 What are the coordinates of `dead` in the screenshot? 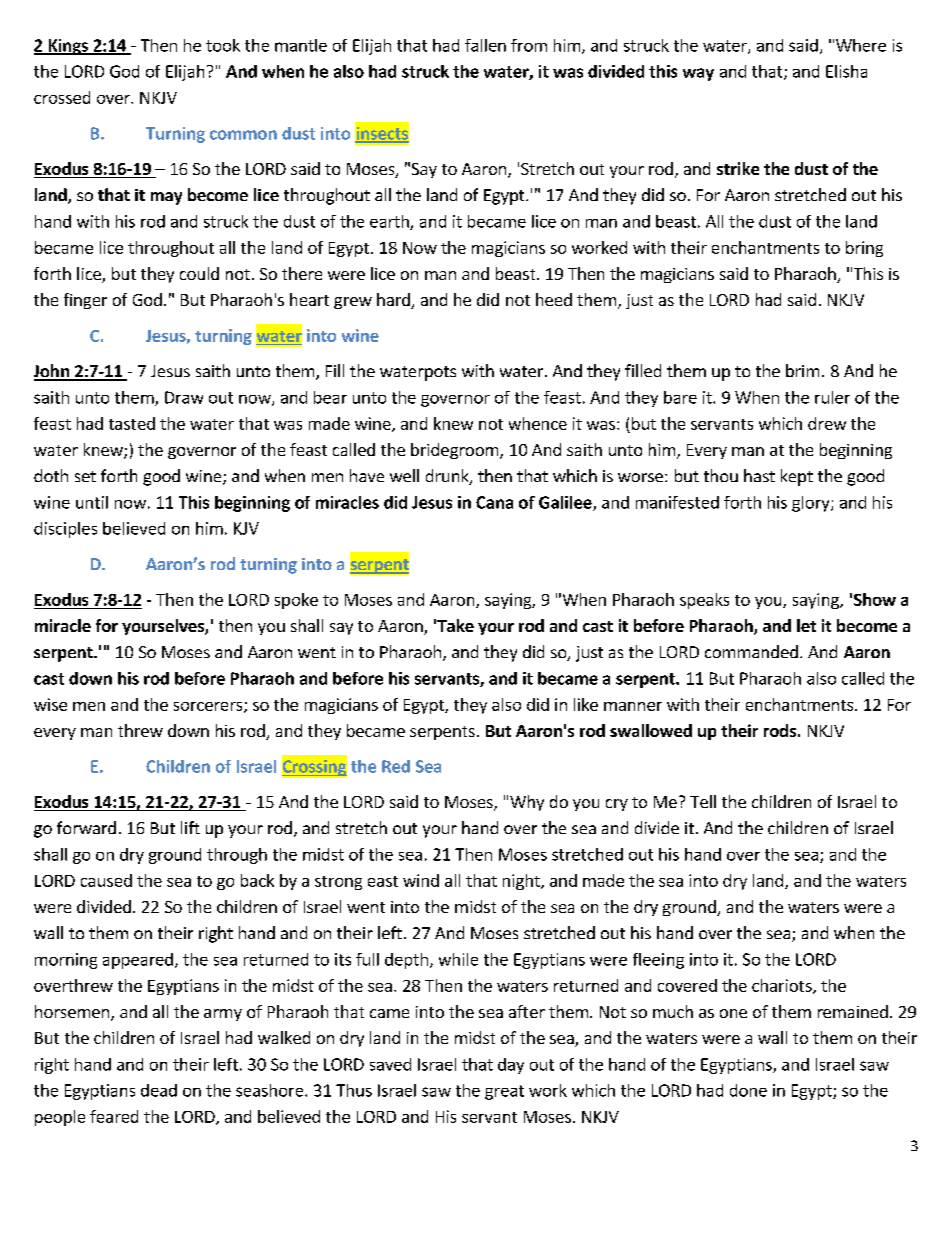 It's located at (159, 1090).
